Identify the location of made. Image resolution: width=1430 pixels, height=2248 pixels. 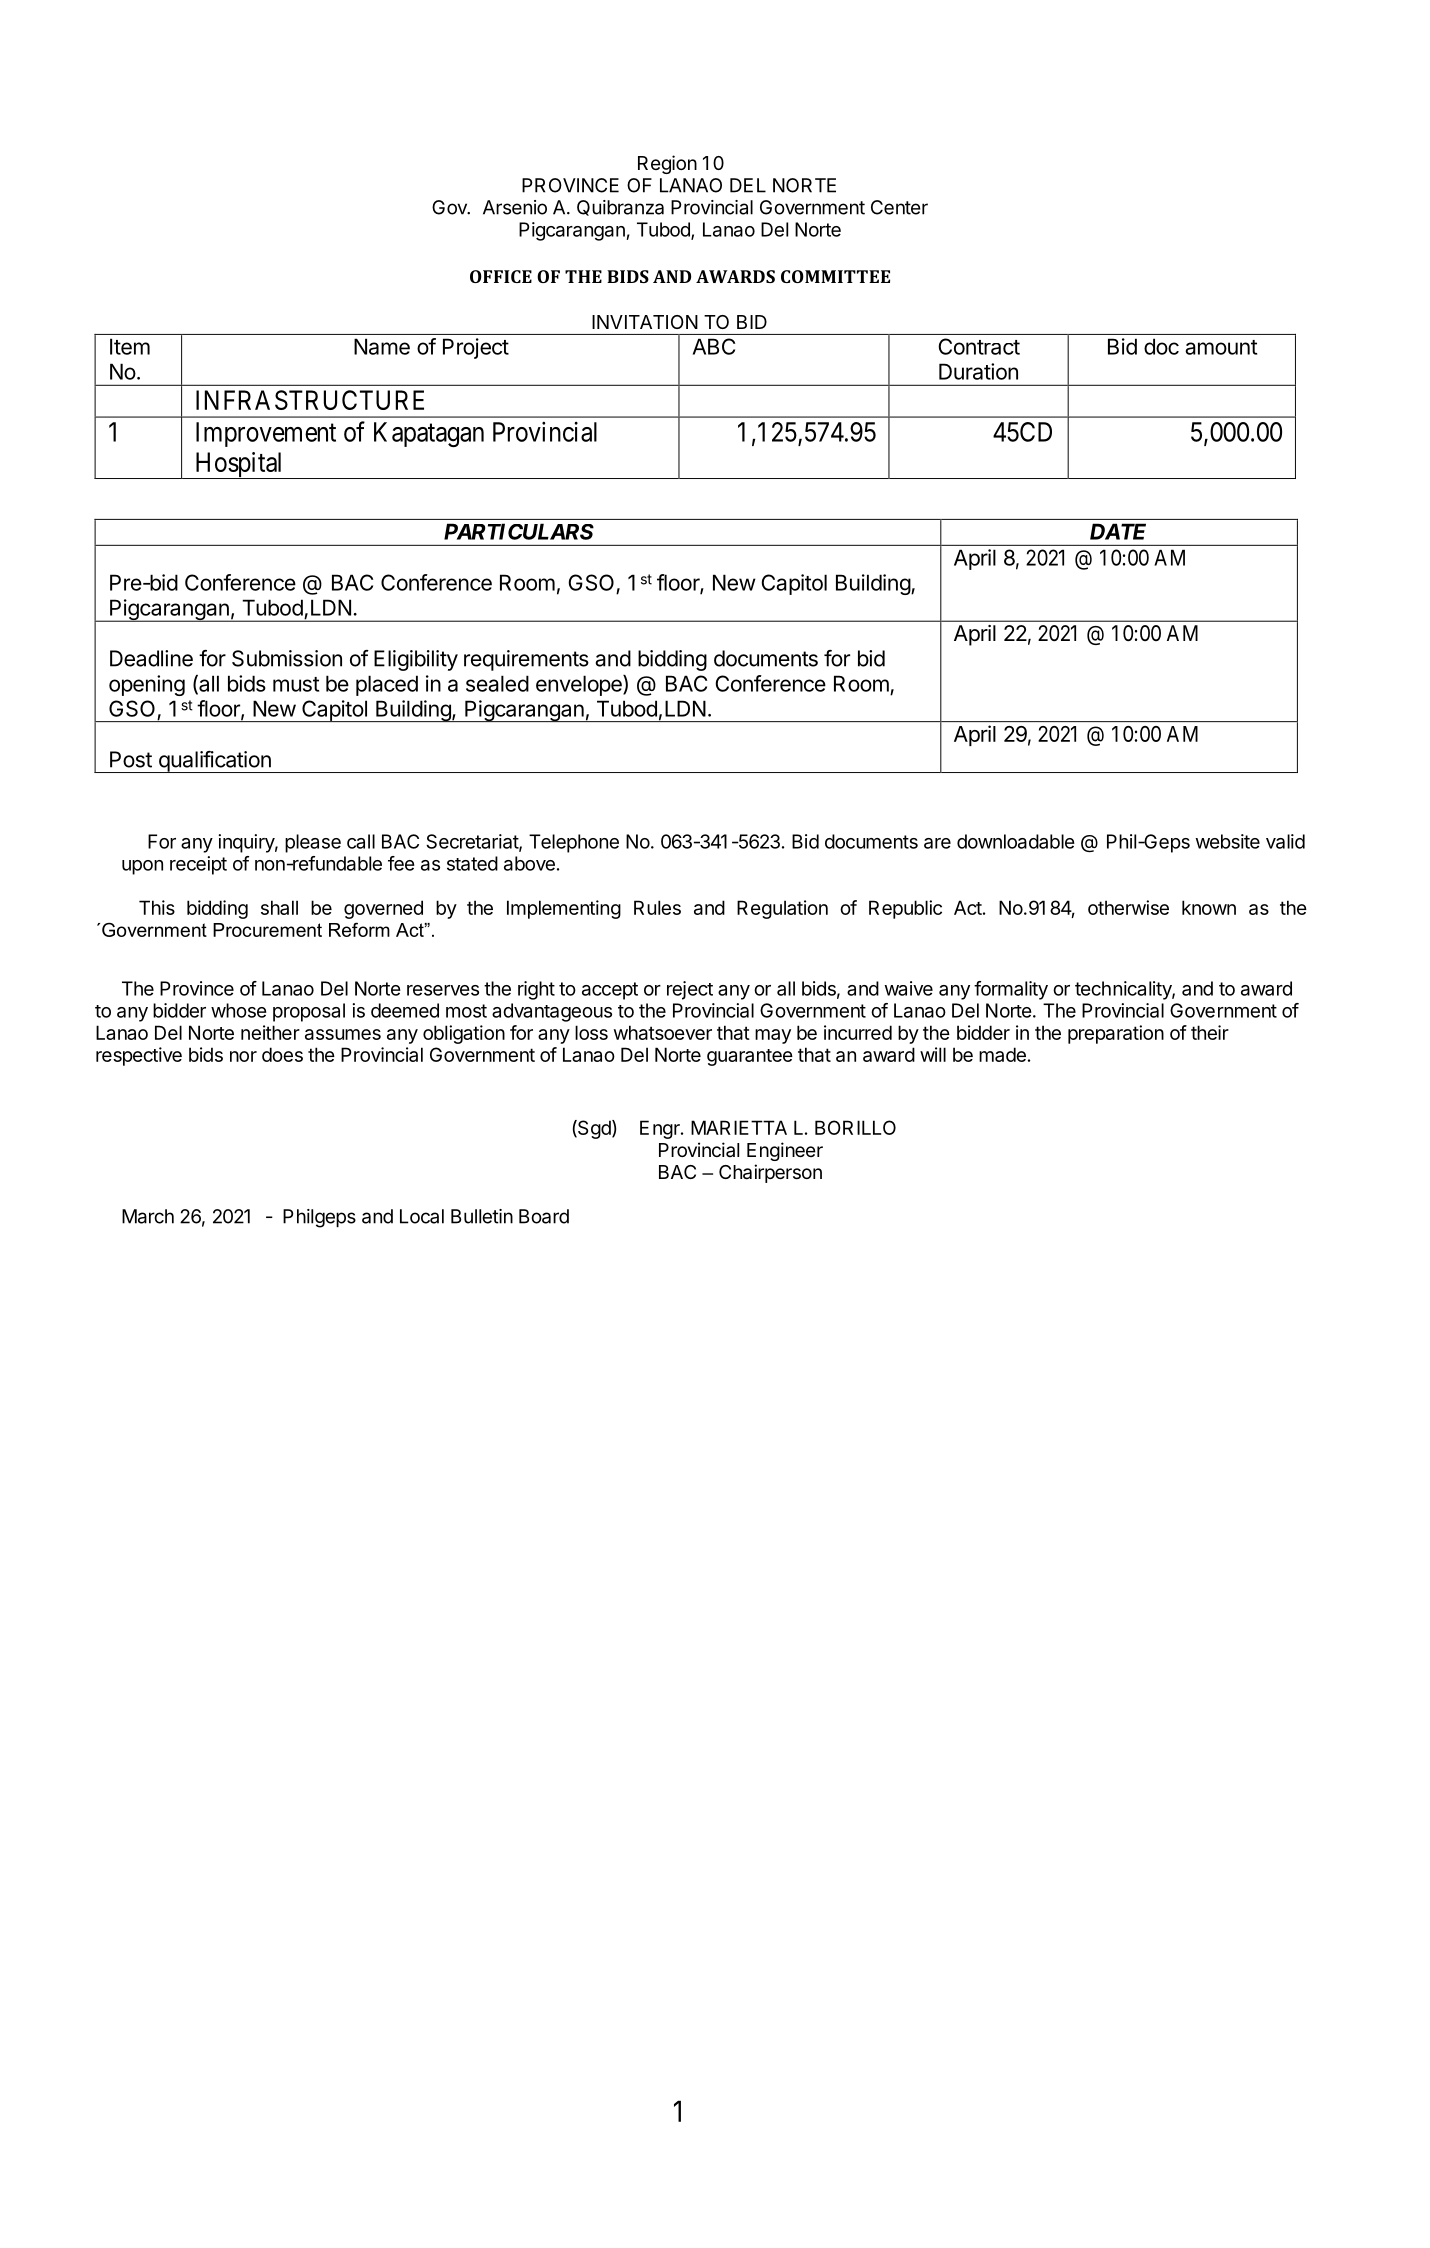
(1002, 1054).
